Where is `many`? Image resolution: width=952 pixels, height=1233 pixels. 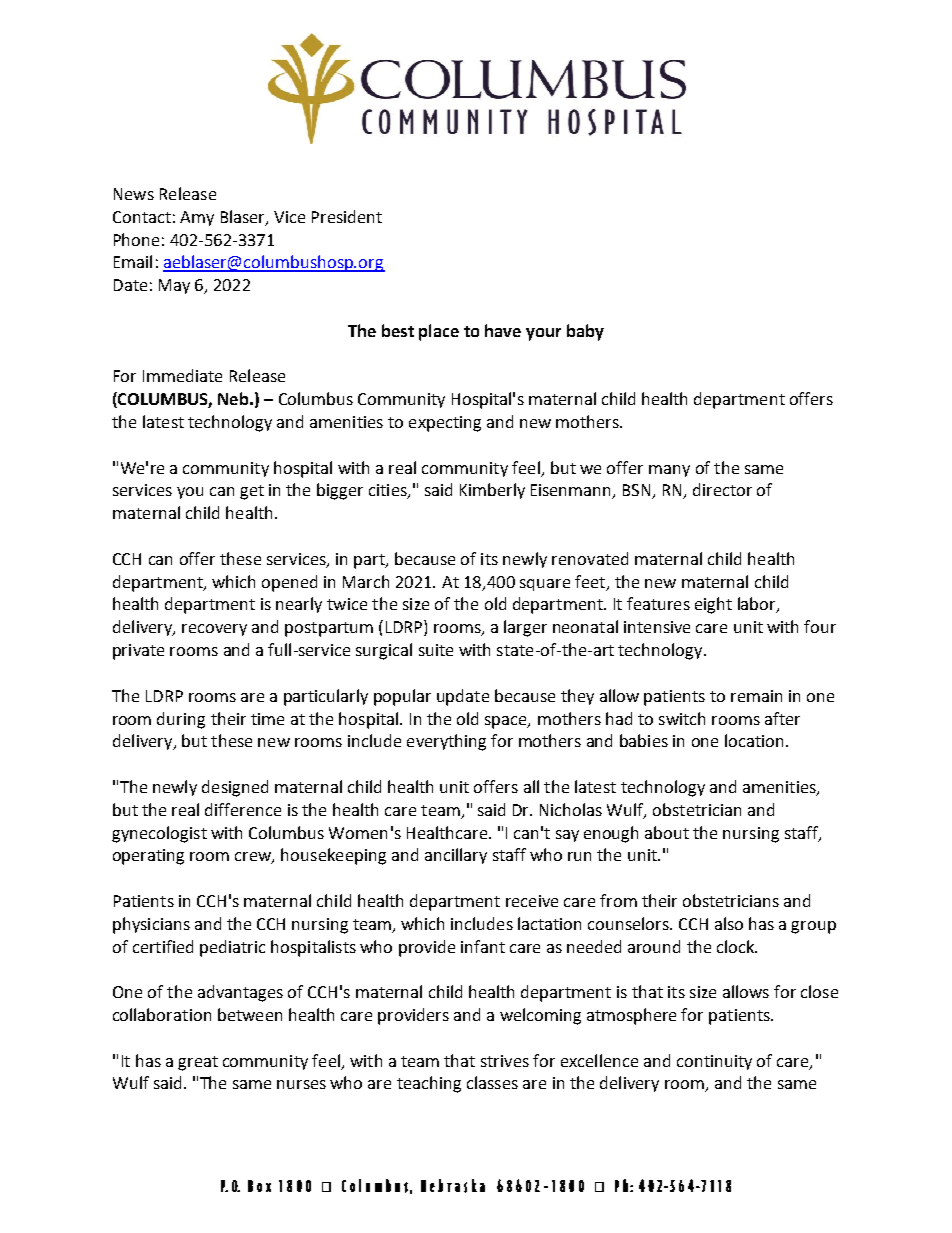 many is located at coordinates (669, 471).
